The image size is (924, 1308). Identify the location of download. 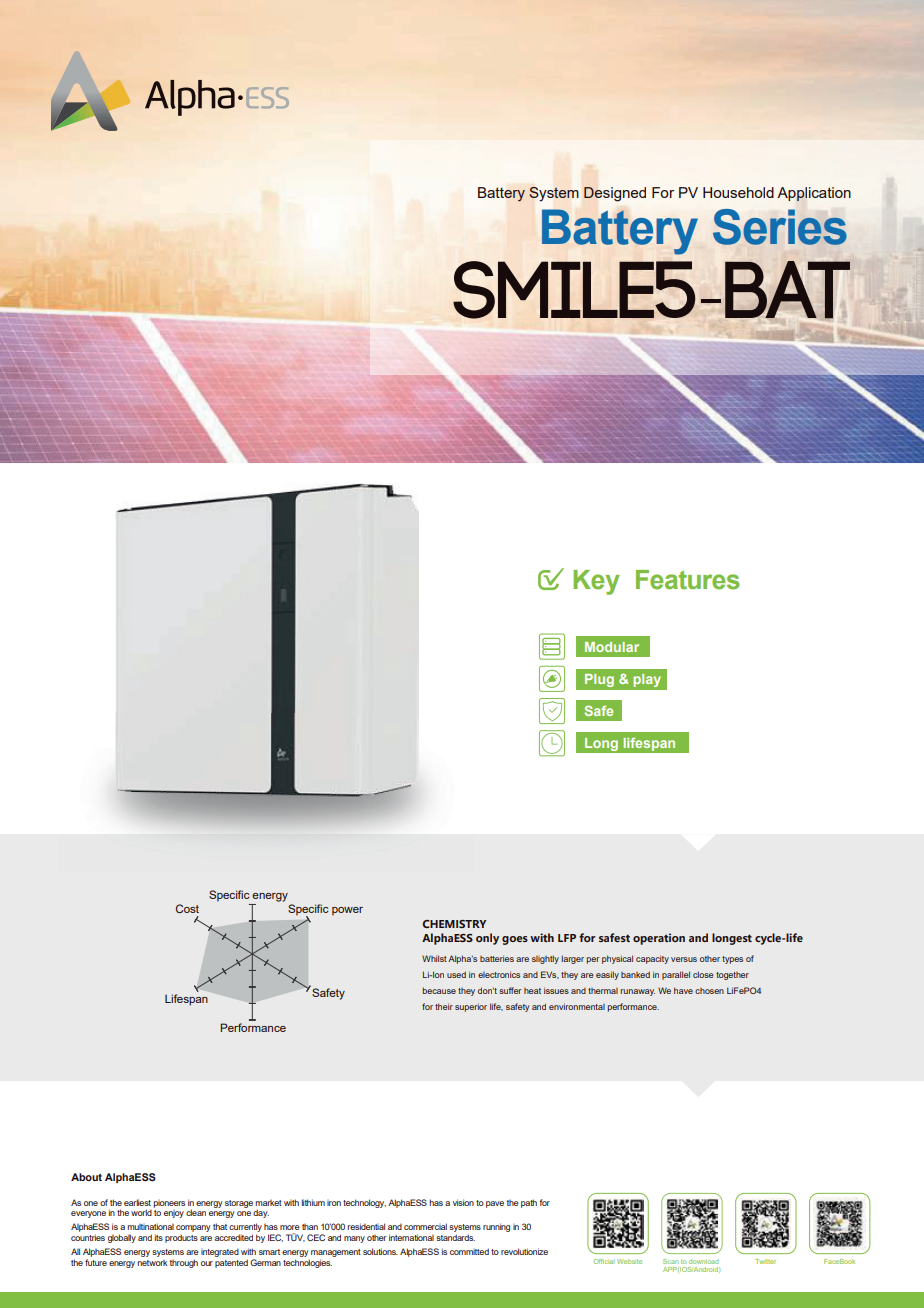
(704, 1261).
